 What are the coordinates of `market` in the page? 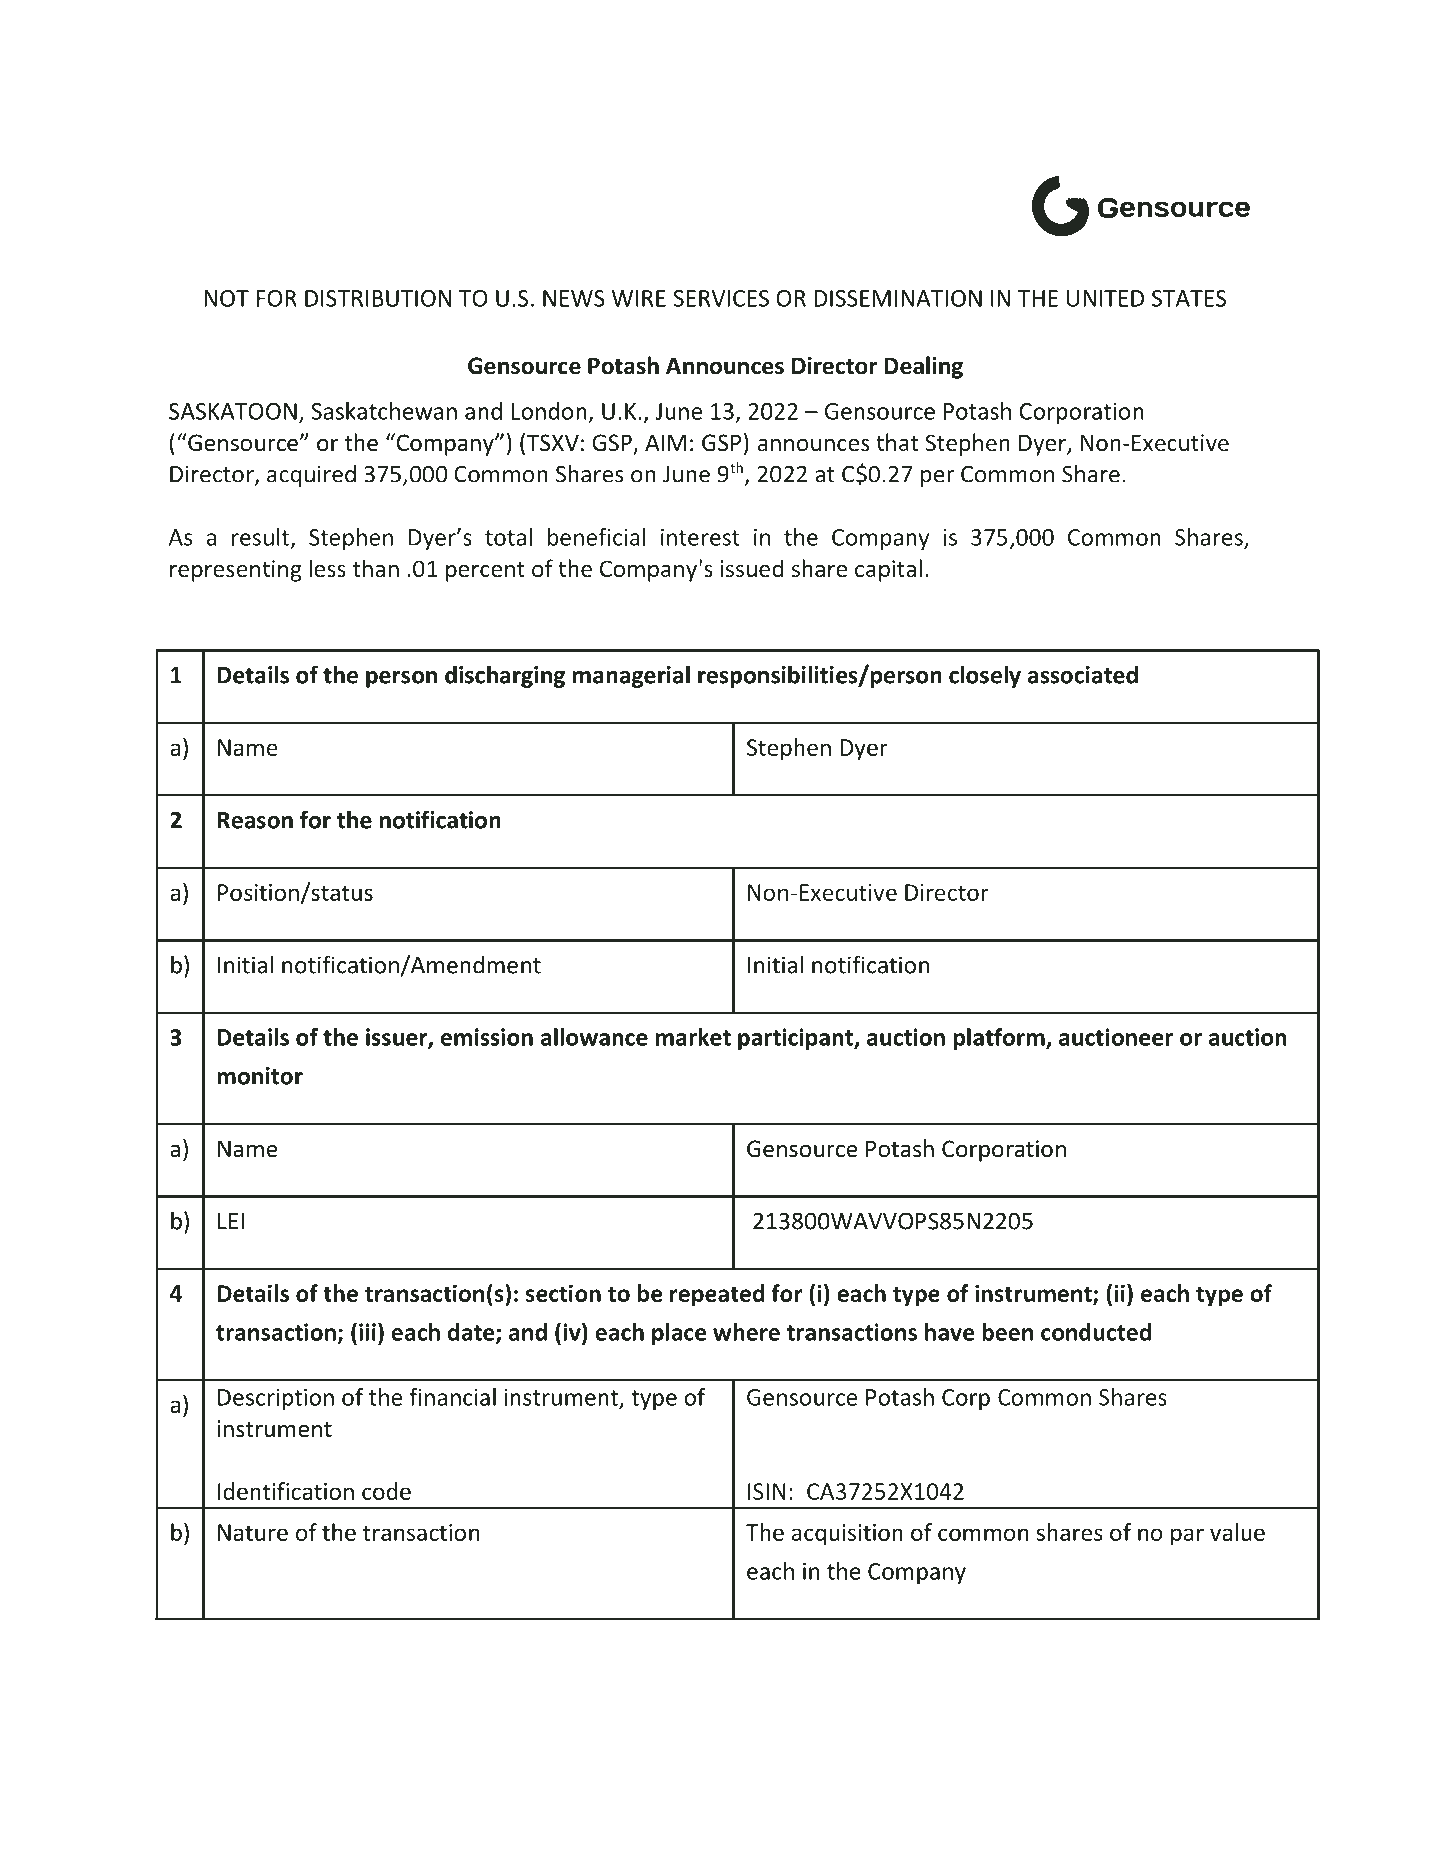 It's located at (693, 1037).
